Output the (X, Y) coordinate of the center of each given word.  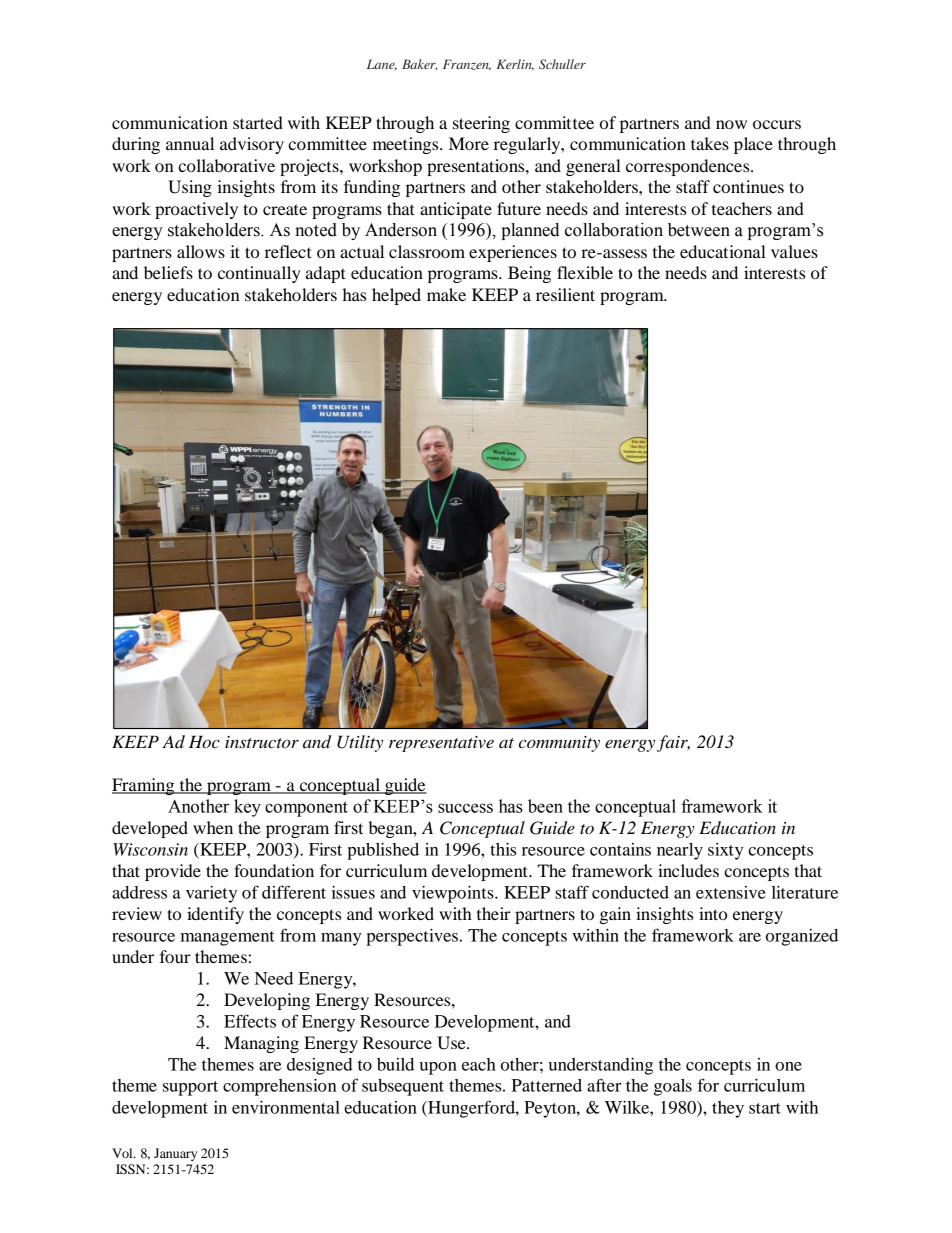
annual (190, 143)
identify (215, 915)
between (699, 230)
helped (396, 296)
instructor (262, 742)
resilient (565, 294)
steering (481, 124)
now (731, 124)
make (446, 294)
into (713, 913)
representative (441, 744)
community (559, 744)
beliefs (168, 272)
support (190, 1088)
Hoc (204, 741)
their (494, 913)
